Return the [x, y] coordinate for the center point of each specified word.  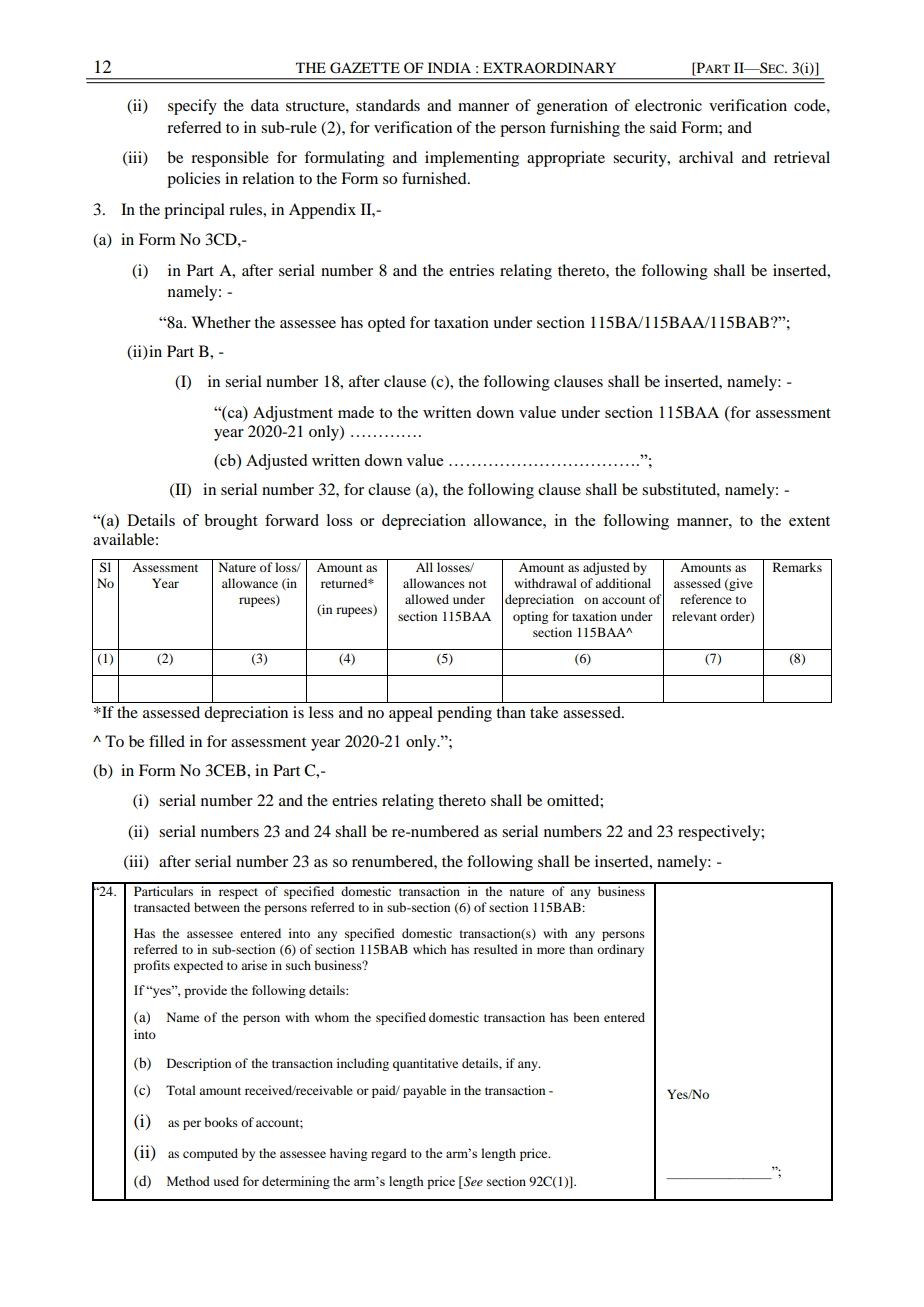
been [586, 1017]
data [265, 105]
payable [424, 1091]
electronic [668, 105]
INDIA [449, 67]
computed [210, 1154]
